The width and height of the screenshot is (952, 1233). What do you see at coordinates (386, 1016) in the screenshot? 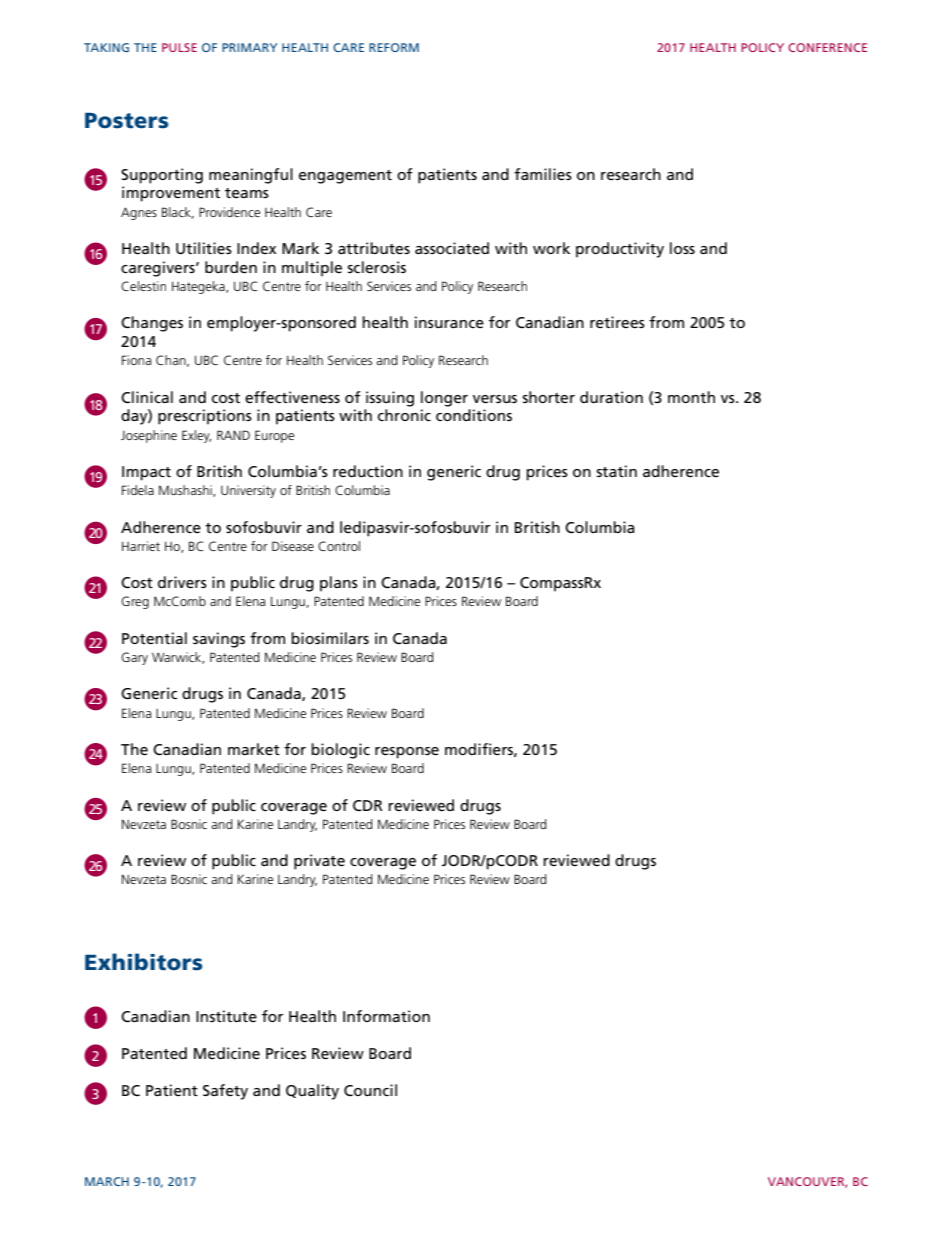
I see `Information` at bounding box center [386, 1016].
